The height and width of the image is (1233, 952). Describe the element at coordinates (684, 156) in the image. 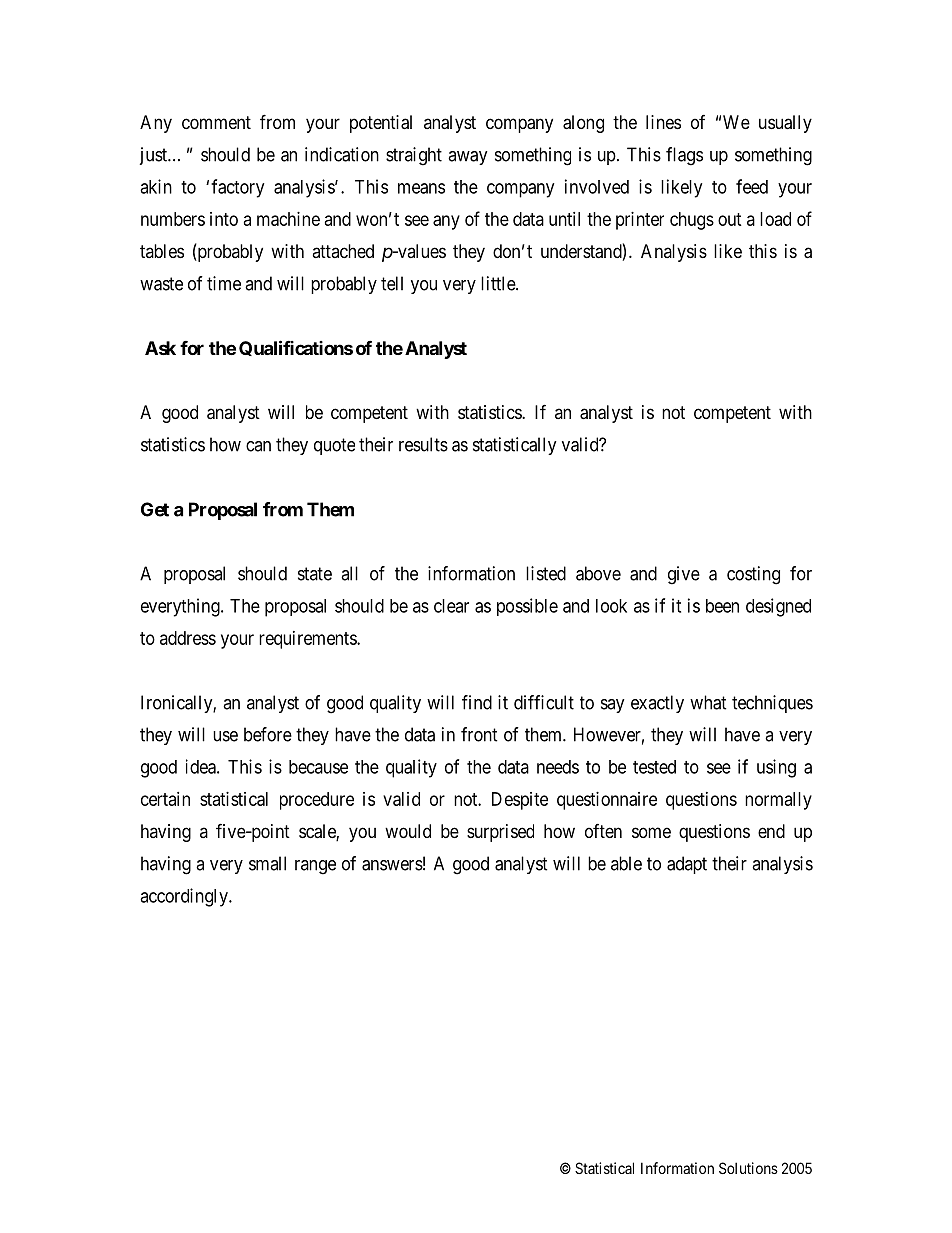

I see `flags` at that location.
